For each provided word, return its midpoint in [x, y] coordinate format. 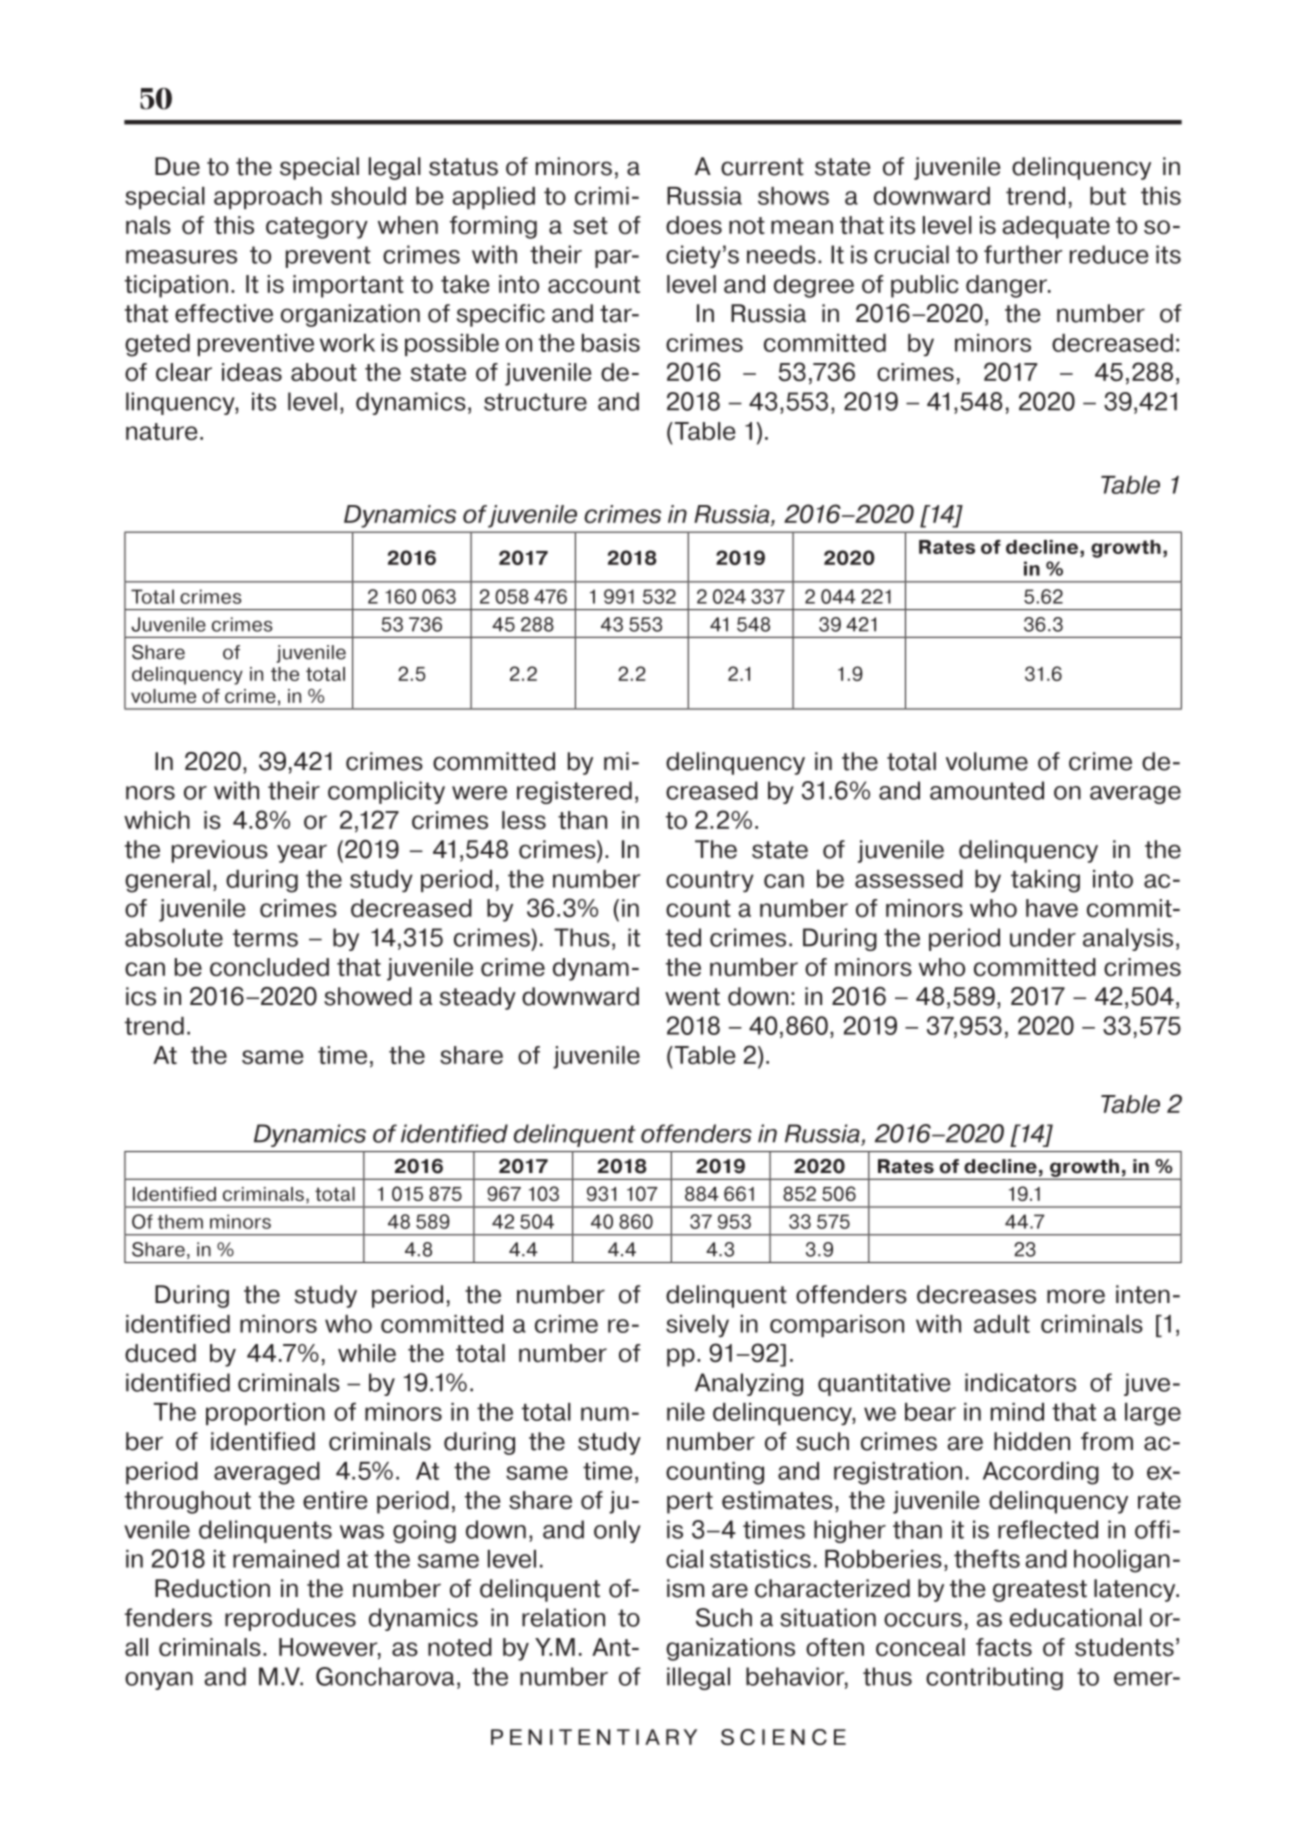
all [136, 1647]
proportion [265, 1414]
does [694, 225]
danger [1008, 286]
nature [162, 432]
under [1043, 937]
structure [535, 402]
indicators [1020, 1382]
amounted [987, 790]
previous [220, 851]
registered [574, 792]
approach [268, 198]
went [692, 997]
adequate [1056, 227]
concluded [269, 967]
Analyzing [749, 1384]
